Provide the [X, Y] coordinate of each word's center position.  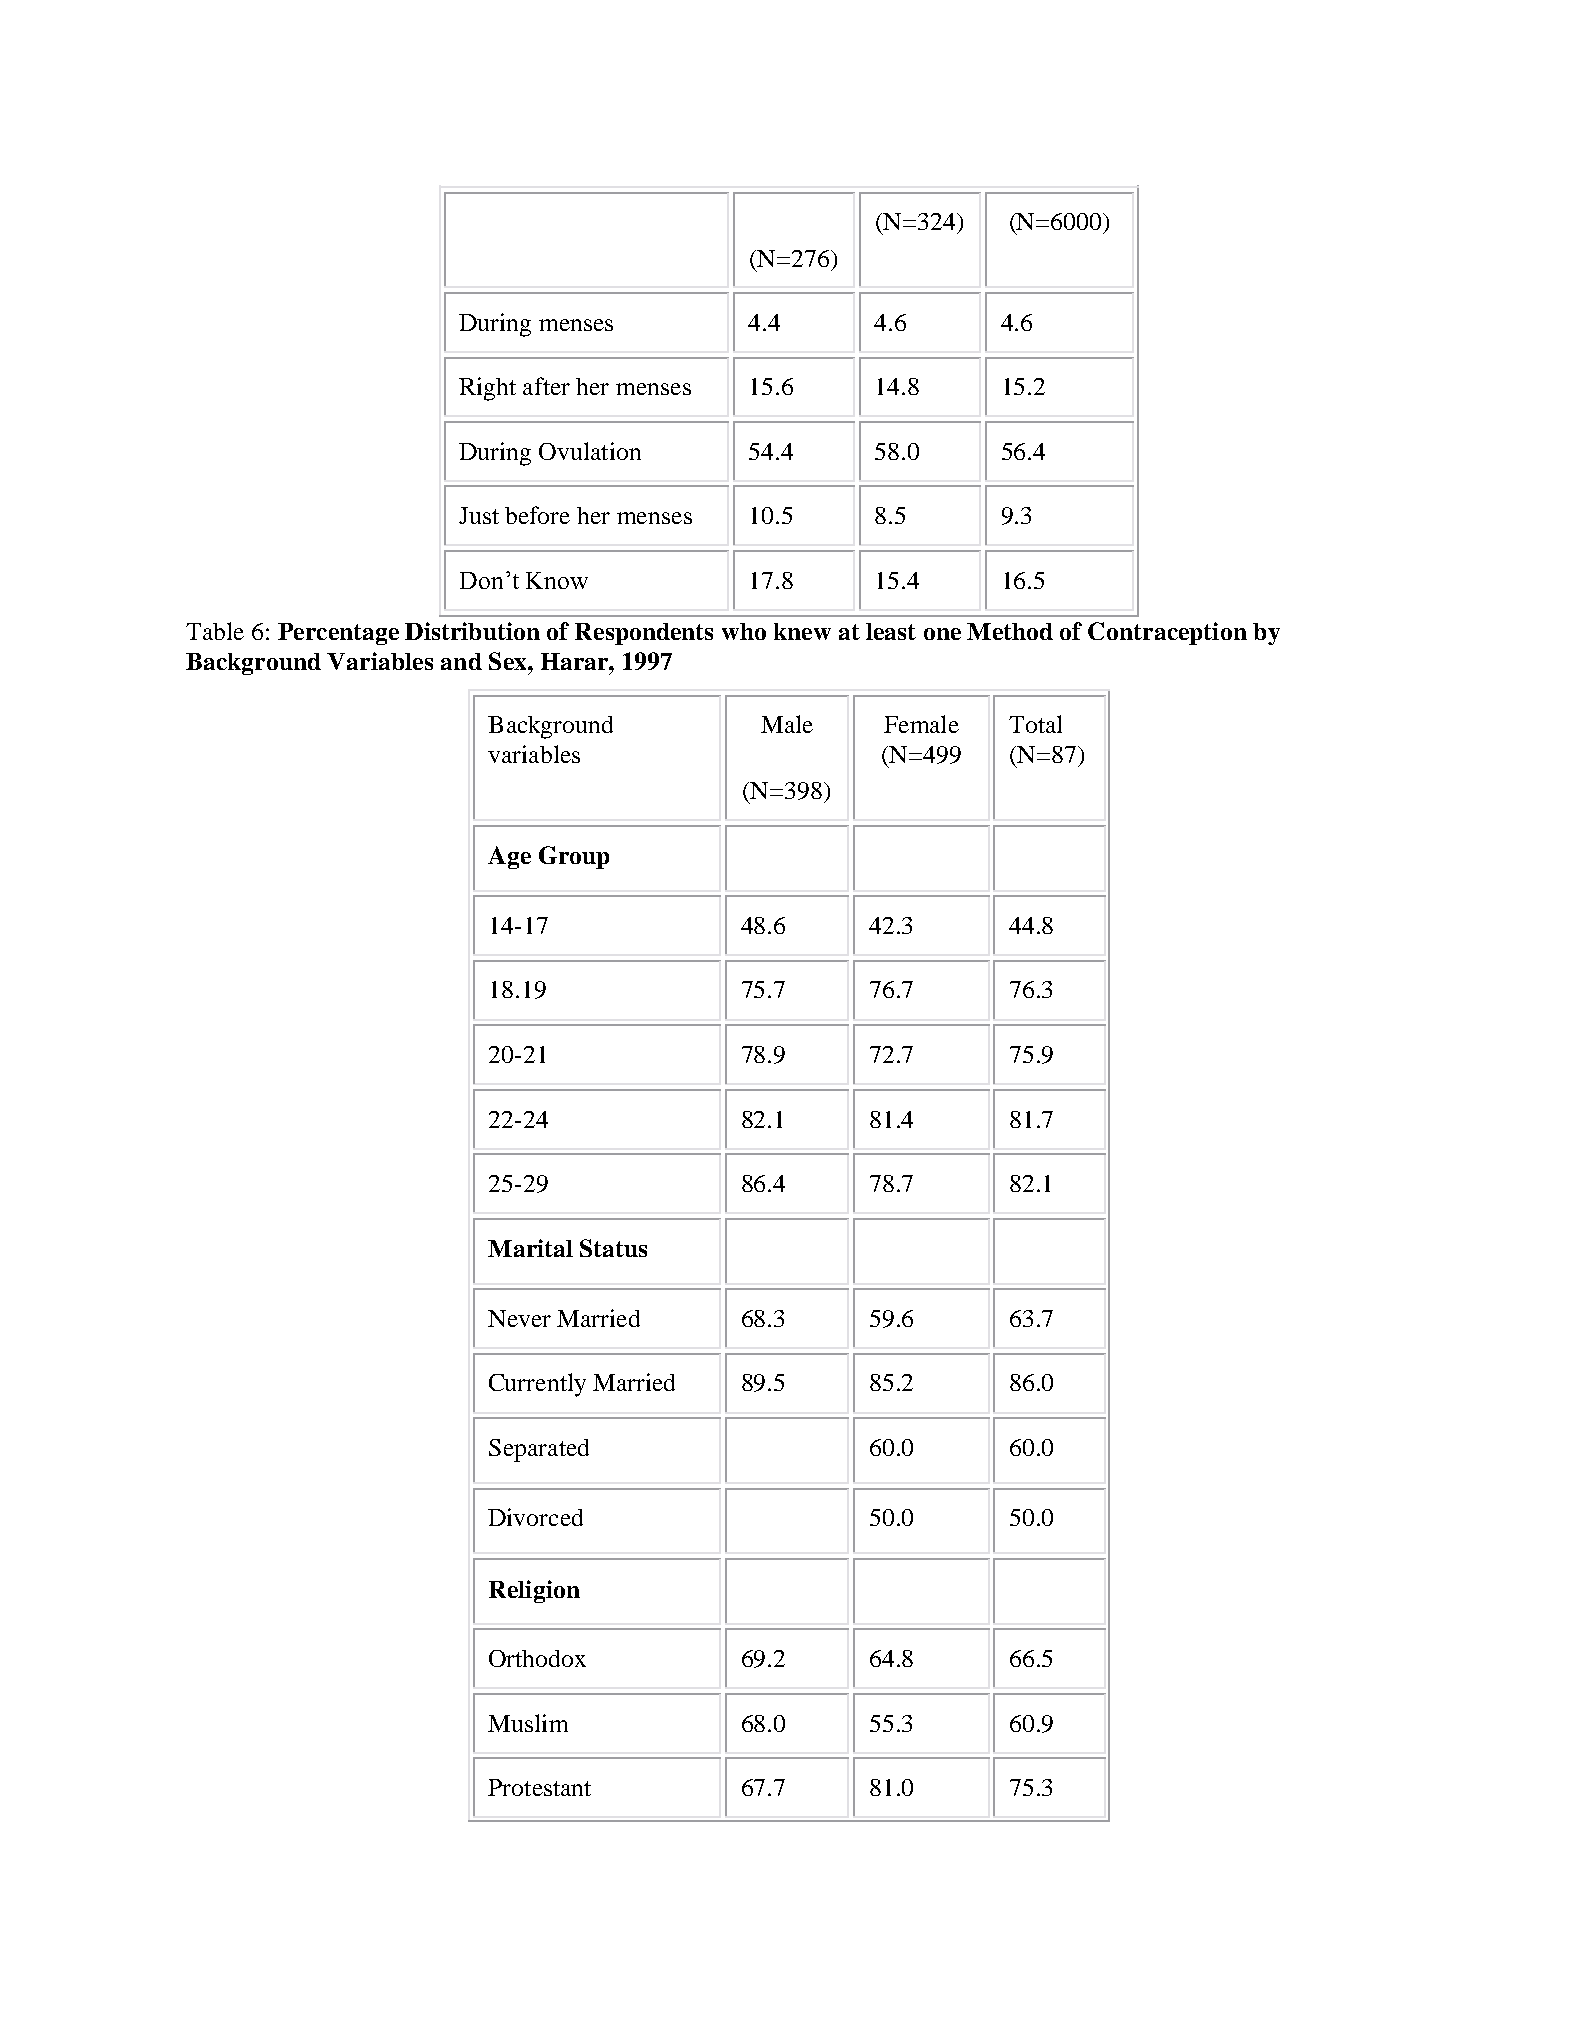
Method [1010, 631]
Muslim [528, 1723]
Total [1035, 724]
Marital [530, 1248]
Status [613, 1248]
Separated [539, 1450]
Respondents [644, 634]
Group [574, 857]
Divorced [535, 1517]
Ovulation [590, 451]
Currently [537, 1385]
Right [487, 389]
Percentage [338, 634]
